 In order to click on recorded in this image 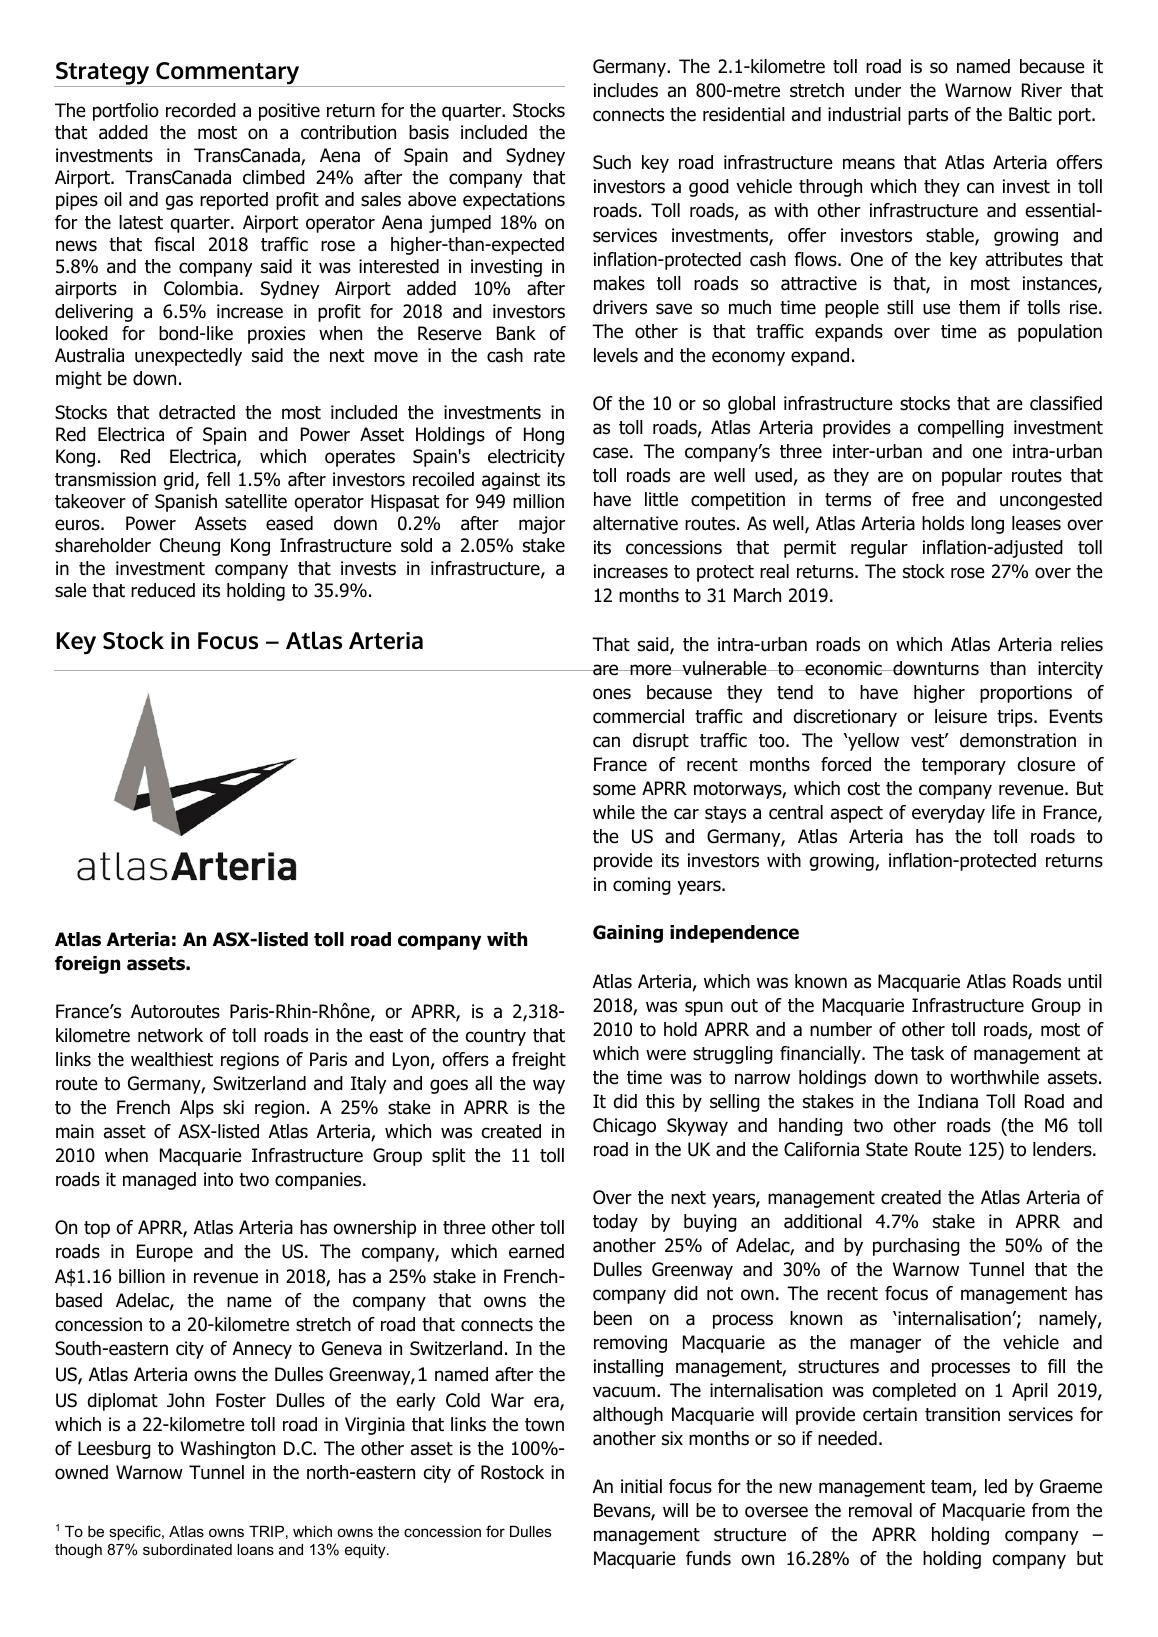, I will do `click(201, 110)`.
